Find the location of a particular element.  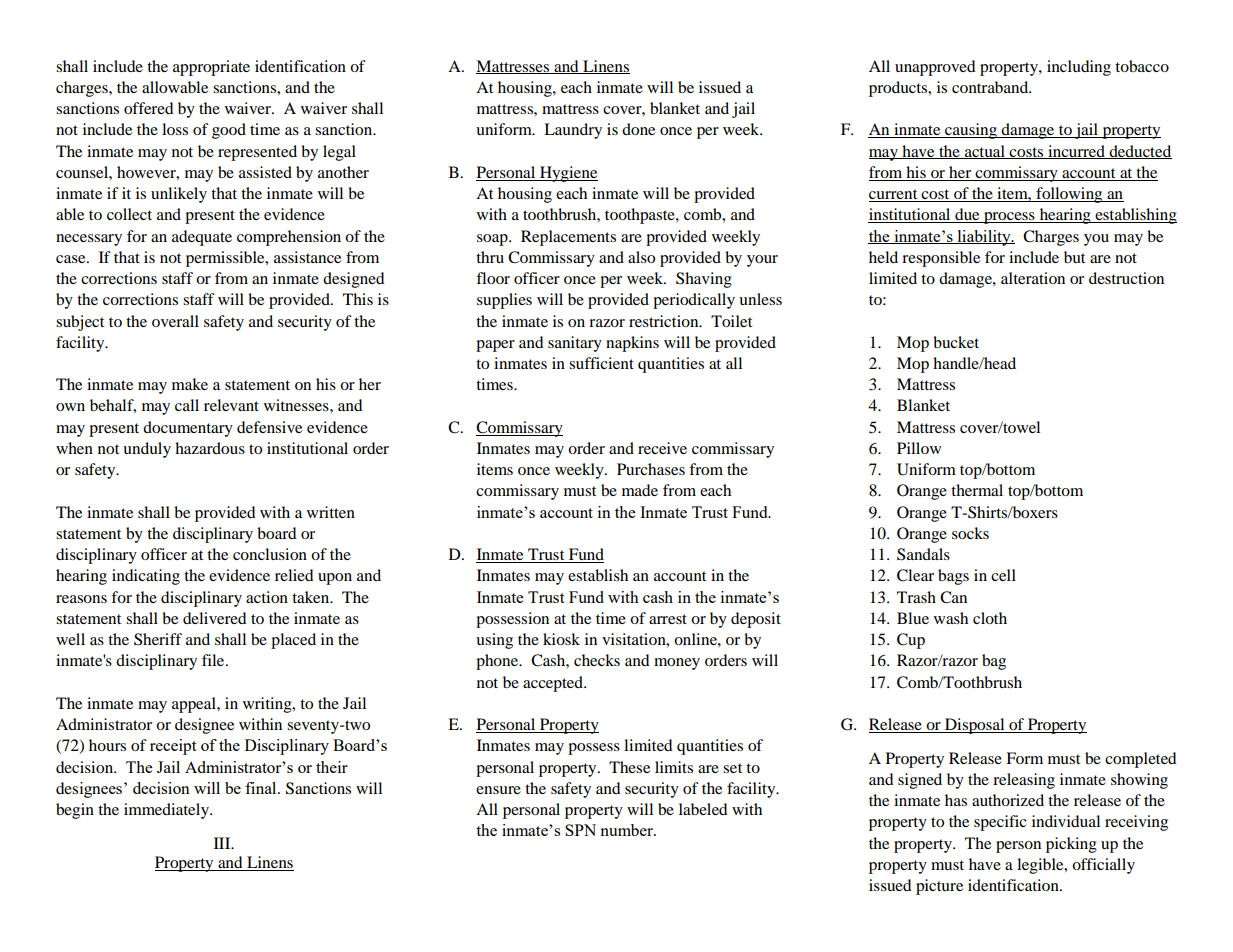

overall is located at coordinates (175, 321).
